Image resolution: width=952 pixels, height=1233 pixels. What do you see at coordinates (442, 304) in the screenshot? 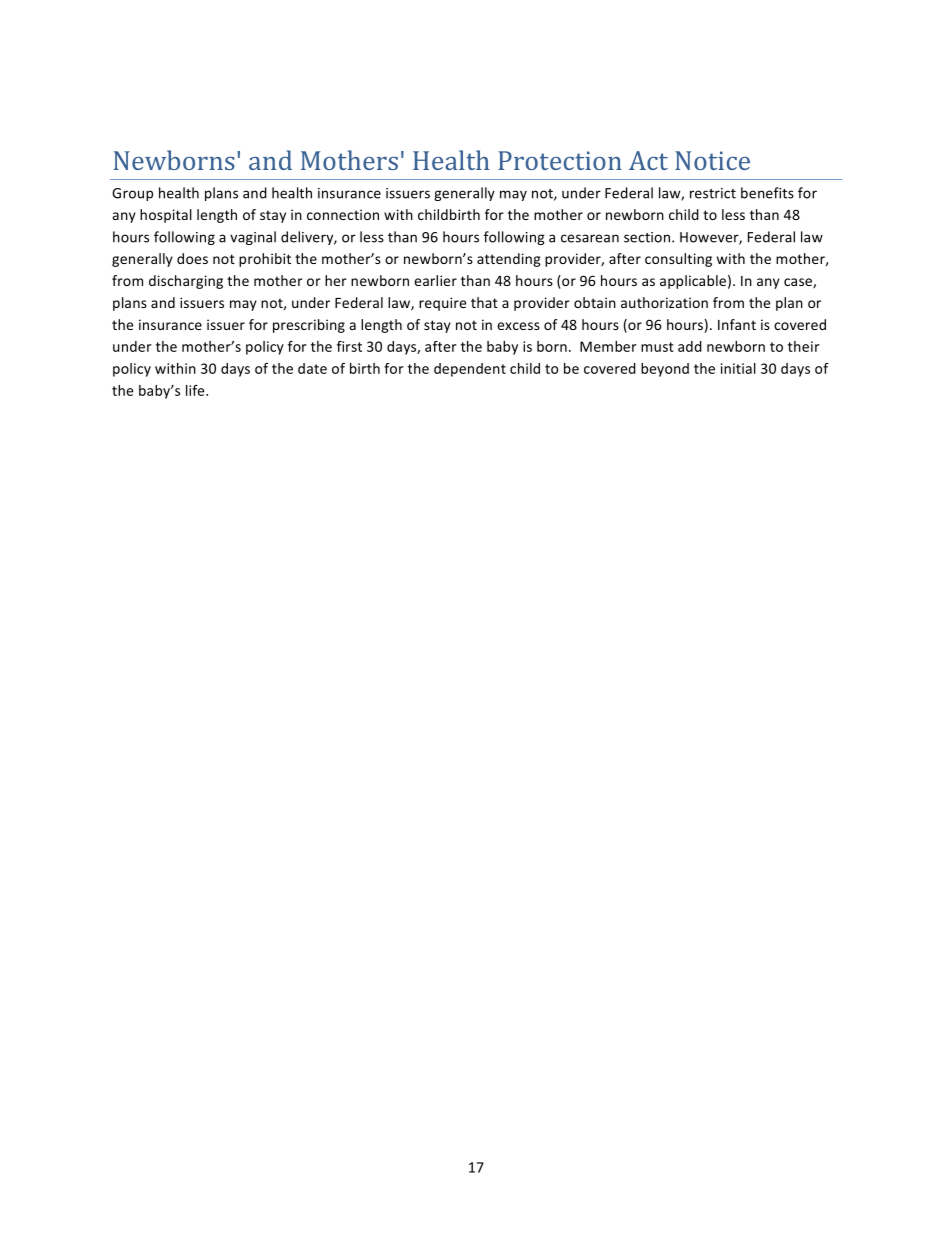
I see `require` at bounding box center [442, 304].
